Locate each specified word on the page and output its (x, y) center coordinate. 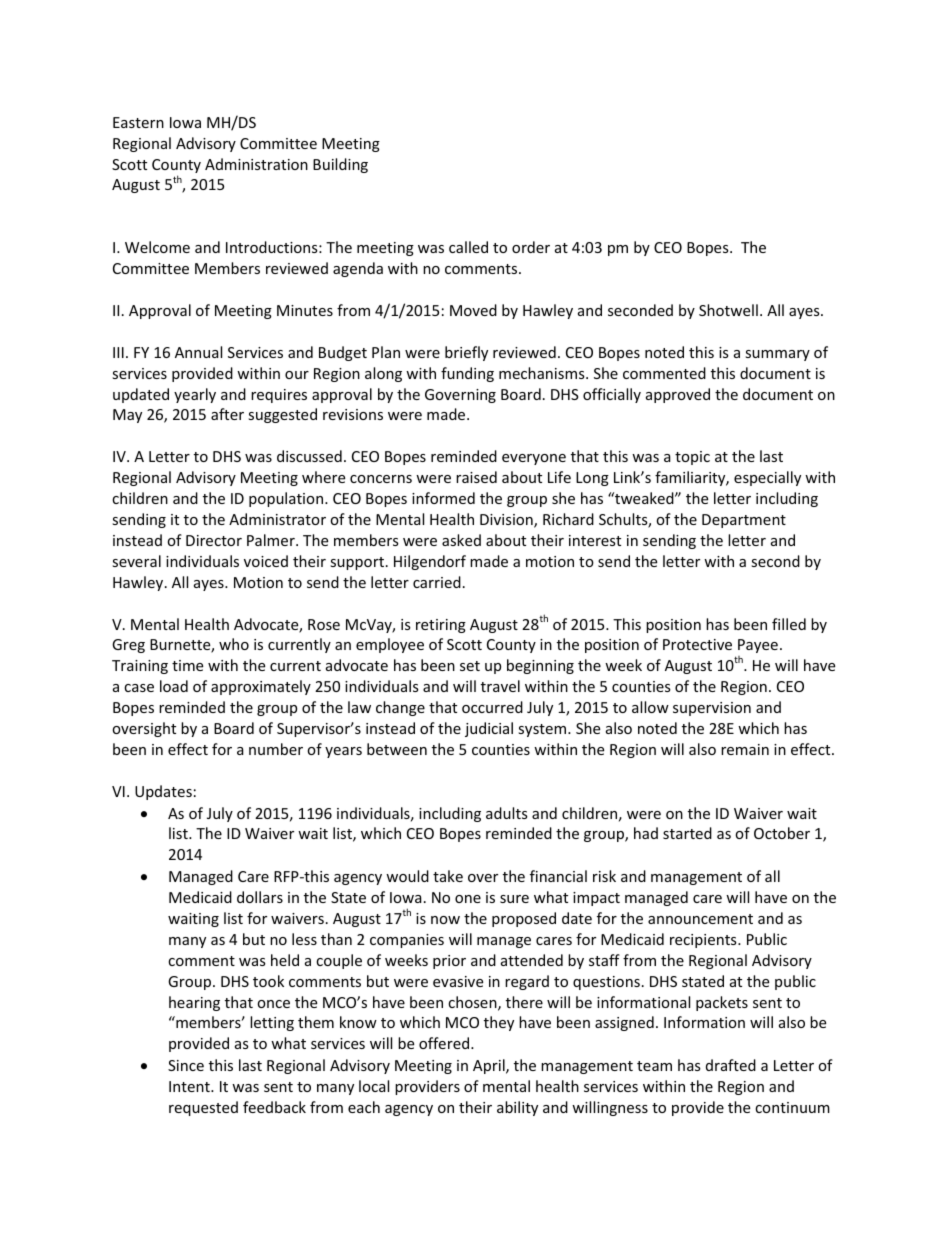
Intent (190, 1086)
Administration (256, 164)
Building (340, 165)
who (234, 644)
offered (445, 1043)
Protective (697, 644)
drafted (731, 1065)
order (531, 247)
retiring (441, 626)
